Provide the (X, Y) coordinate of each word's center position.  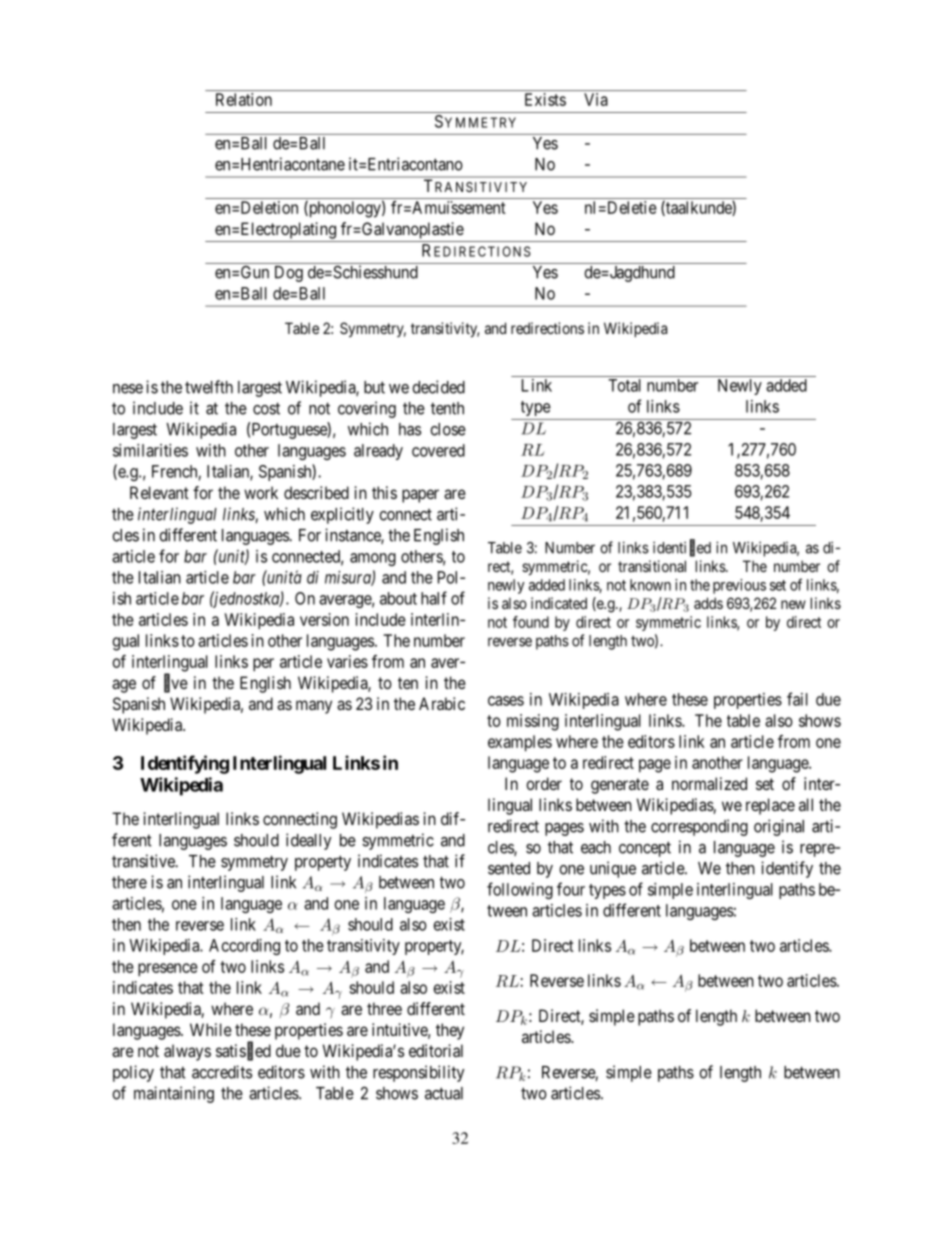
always (187, 1052)
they (450, 1031)
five (176, 683)
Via (596, 99)
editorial (436, 1050)
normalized (709, 783)
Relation (244, 99)
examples (520, 743)
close (448, 429)
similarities (150, 450)
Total (624, 385)
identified (682, 548)
